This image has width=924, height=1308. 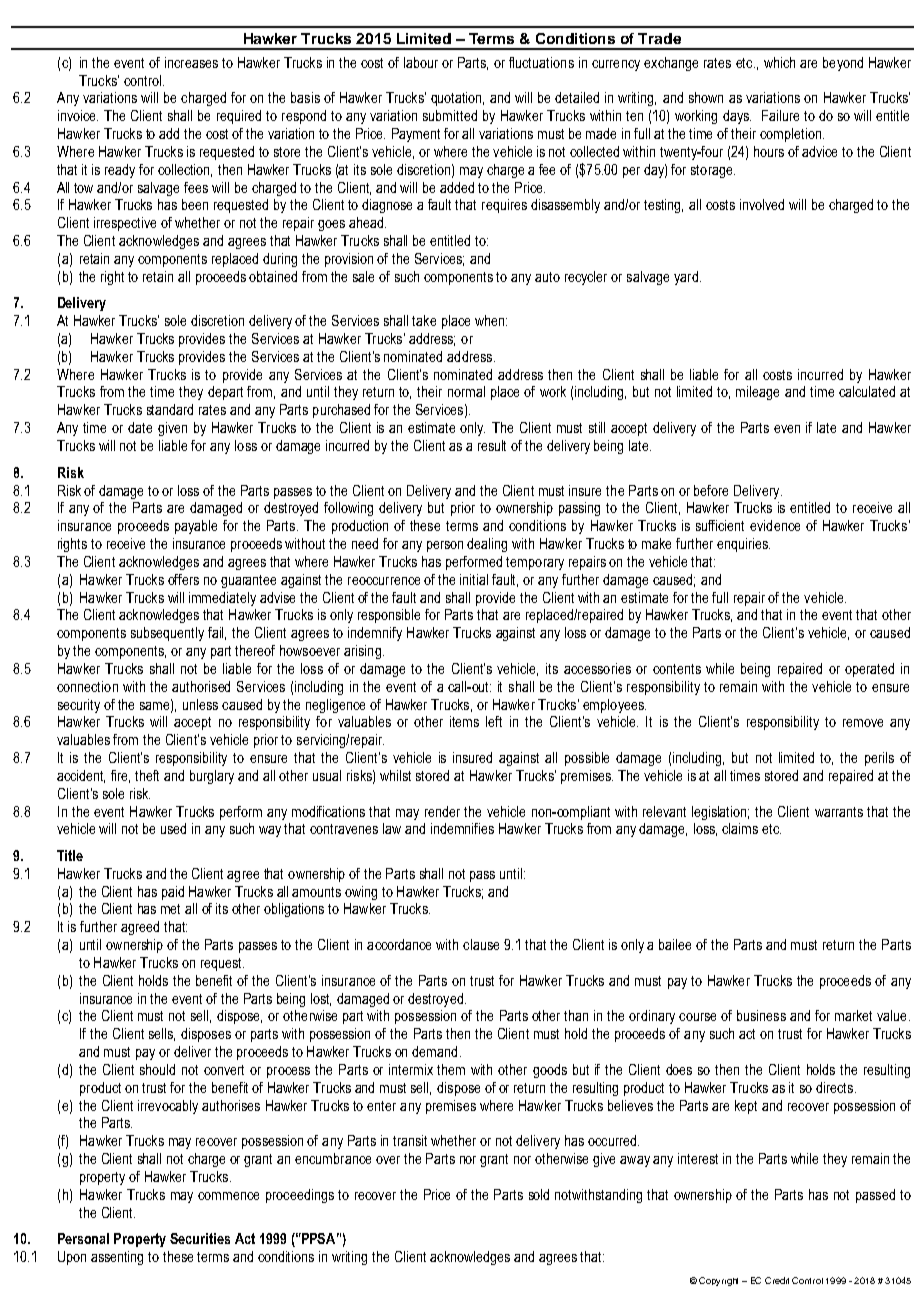 I want to click on quotation, so click(x=457, y=99).
